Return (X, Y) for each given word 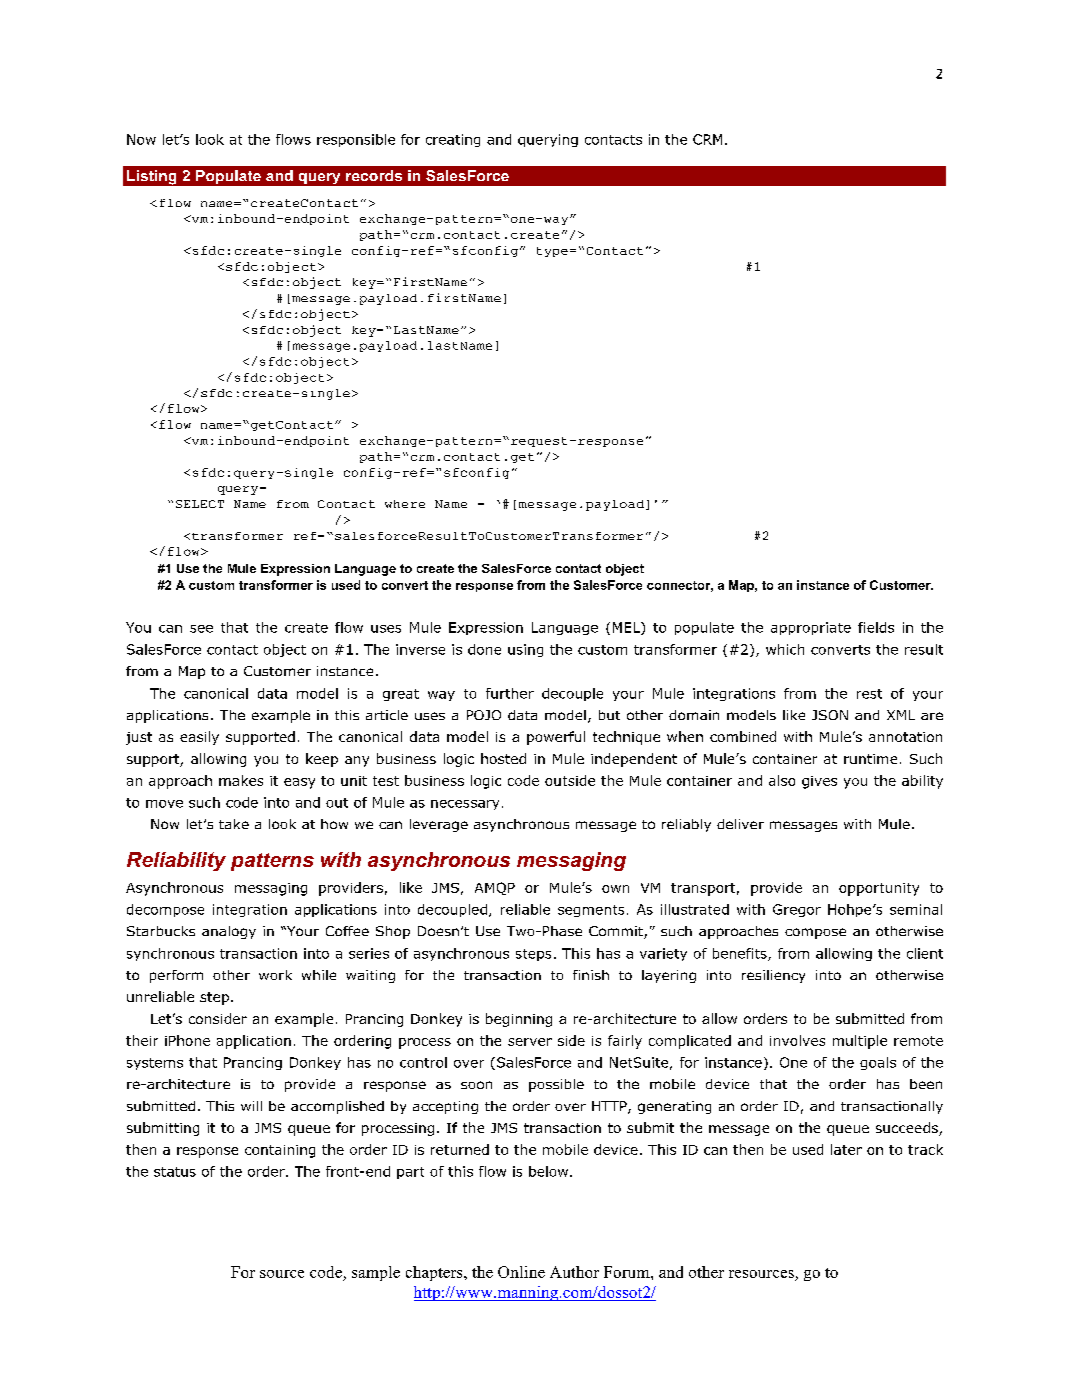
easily (199, 738)
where (405, 504)
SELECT (200, 504)
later (846, 1149)
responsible (356, 140)
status (175, 1172)
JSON (830, 715)
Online (521, 1272)
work (275, 975)
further (510, 693)
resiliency (773, 976)
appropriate (811, 628)
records (374, 175)
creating (453, 140)
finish (591, 975)
